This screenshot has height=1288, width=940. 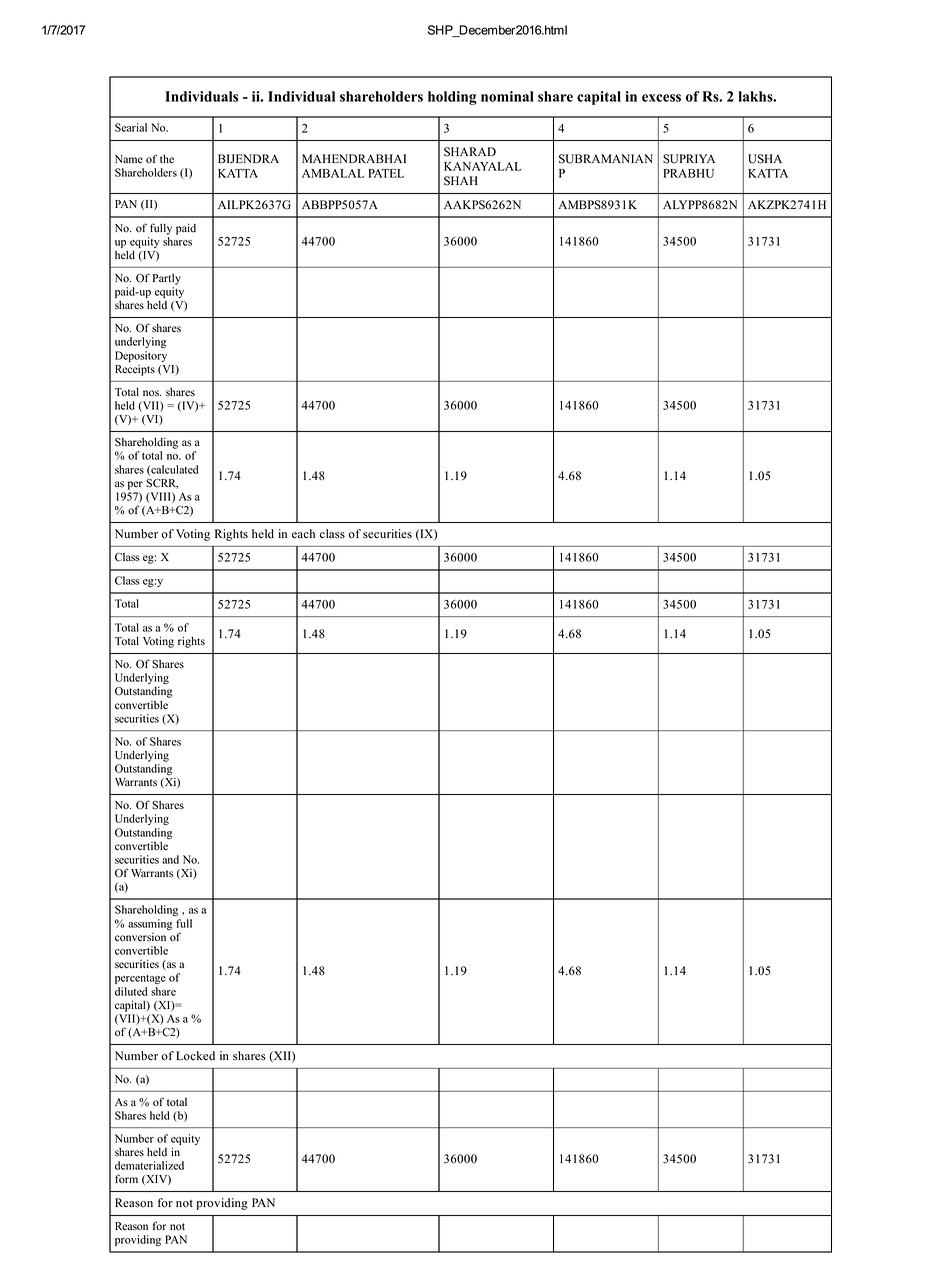 What do you see at coordinates (303, 534) in the screenshot?
I see `each` at bounding box center [303, 534].
